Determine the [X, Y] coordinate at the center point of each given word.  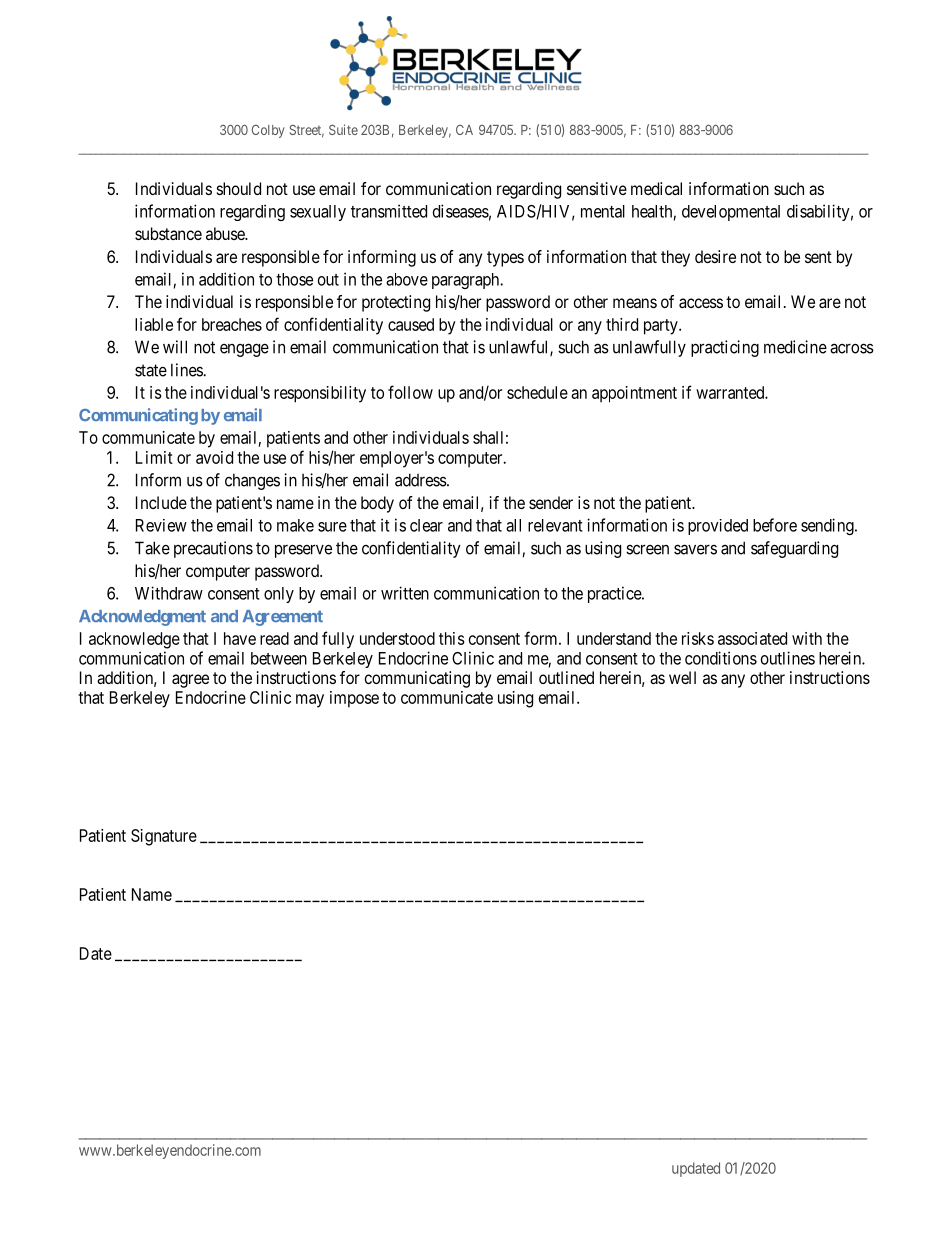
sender [551, 502]
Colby [268, 131]
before [775, 525]
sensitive [597, 188]
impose [354, 699]
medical [656, 188]
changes [252, 481]
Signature [164, 837]
